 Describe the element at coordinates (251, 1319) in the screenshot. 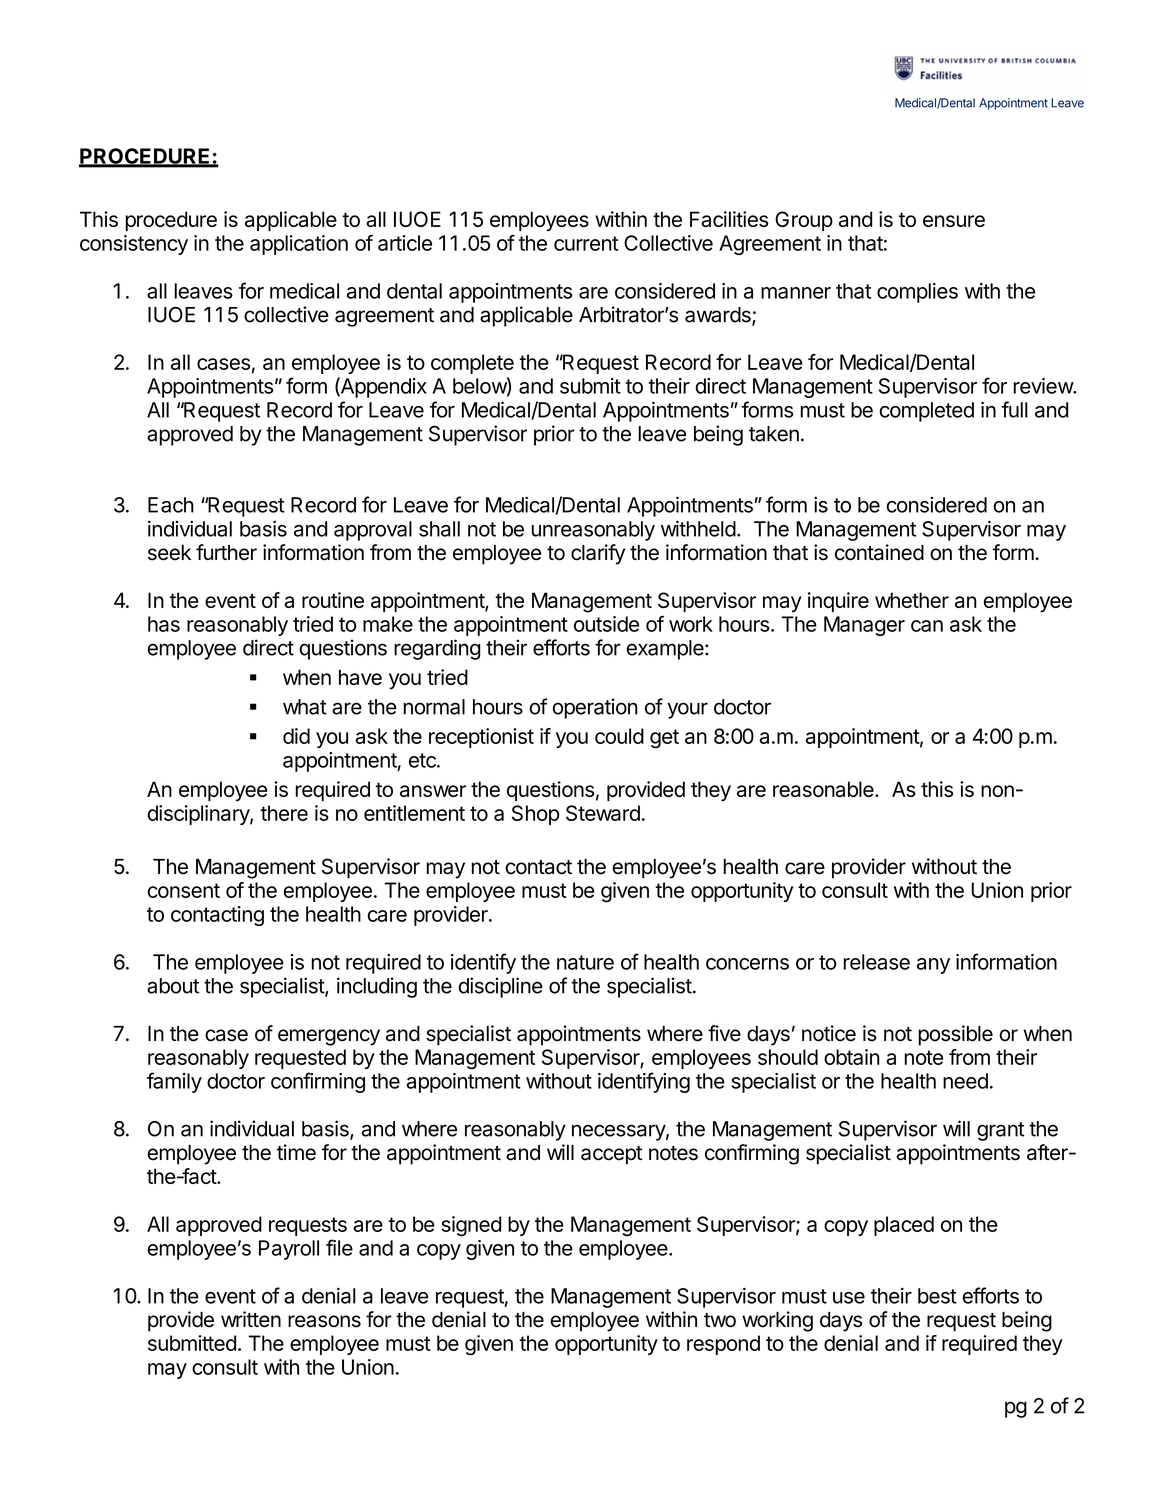

I see `written` at that location.
